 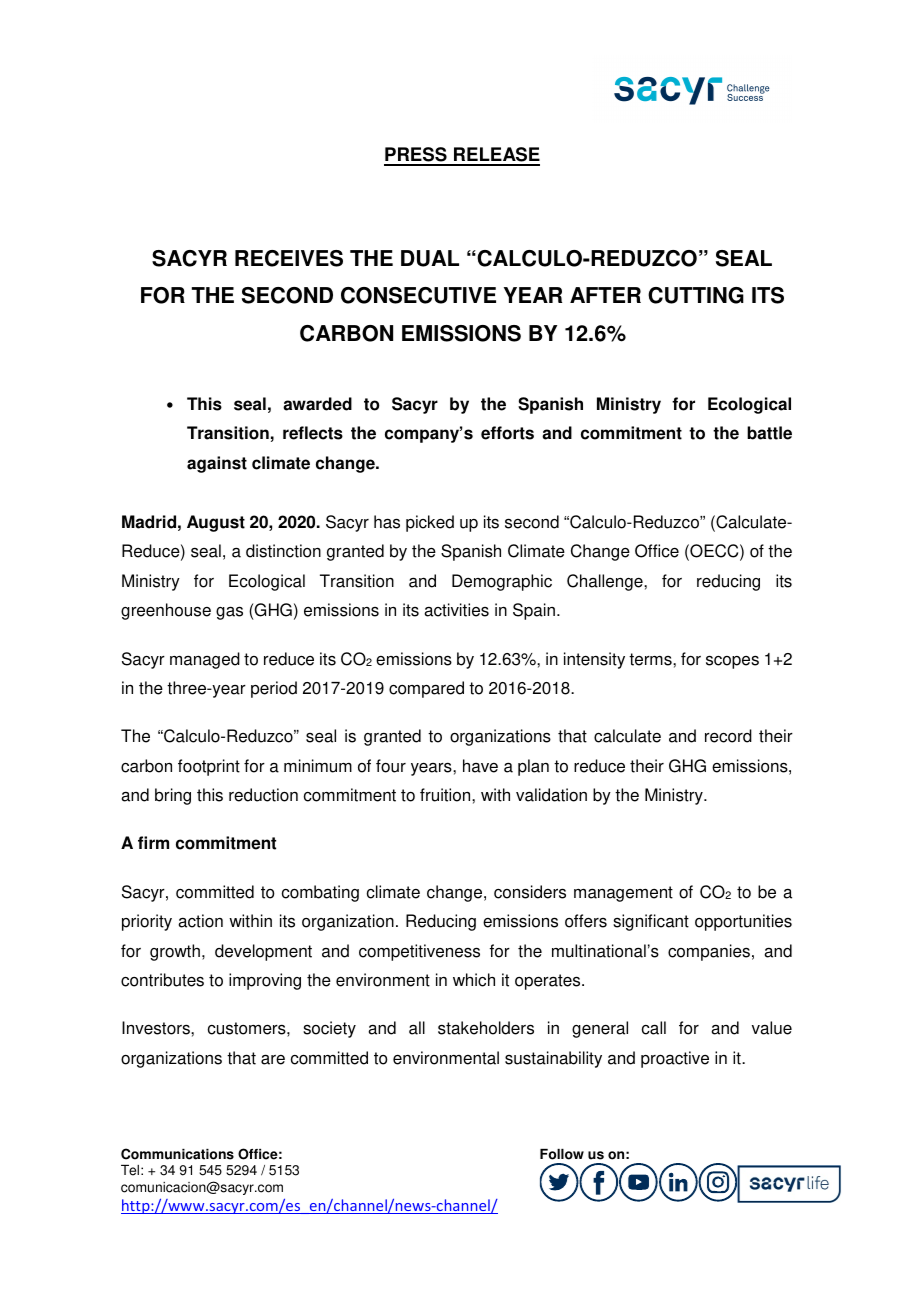 What do you see at coordinates (289, 258) in the document?
I see `RECEIVES` at bounding box center [289, 258].
